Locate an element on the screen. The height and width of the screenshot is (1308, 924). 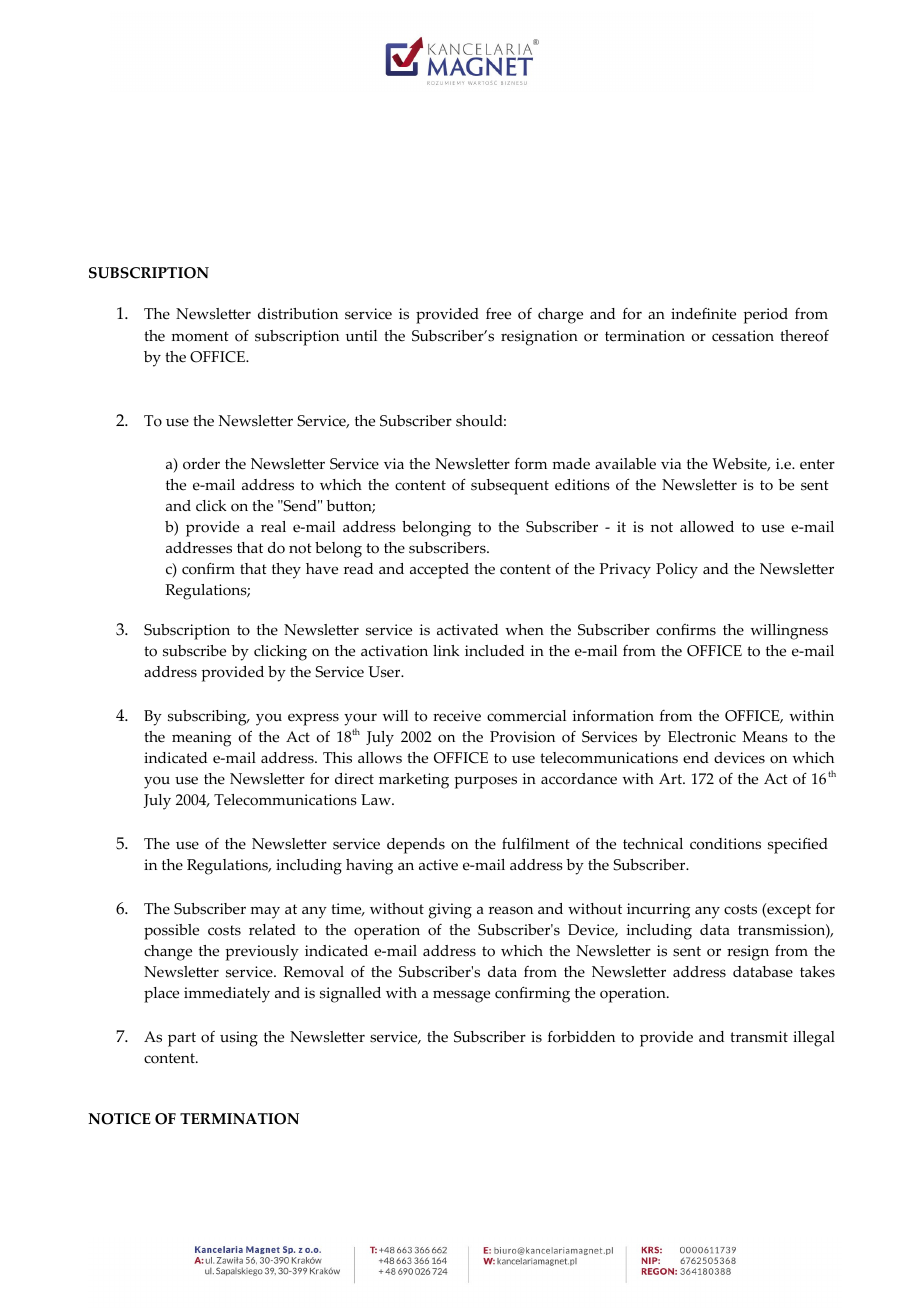
accepted is located at coordinates (439, 571).
